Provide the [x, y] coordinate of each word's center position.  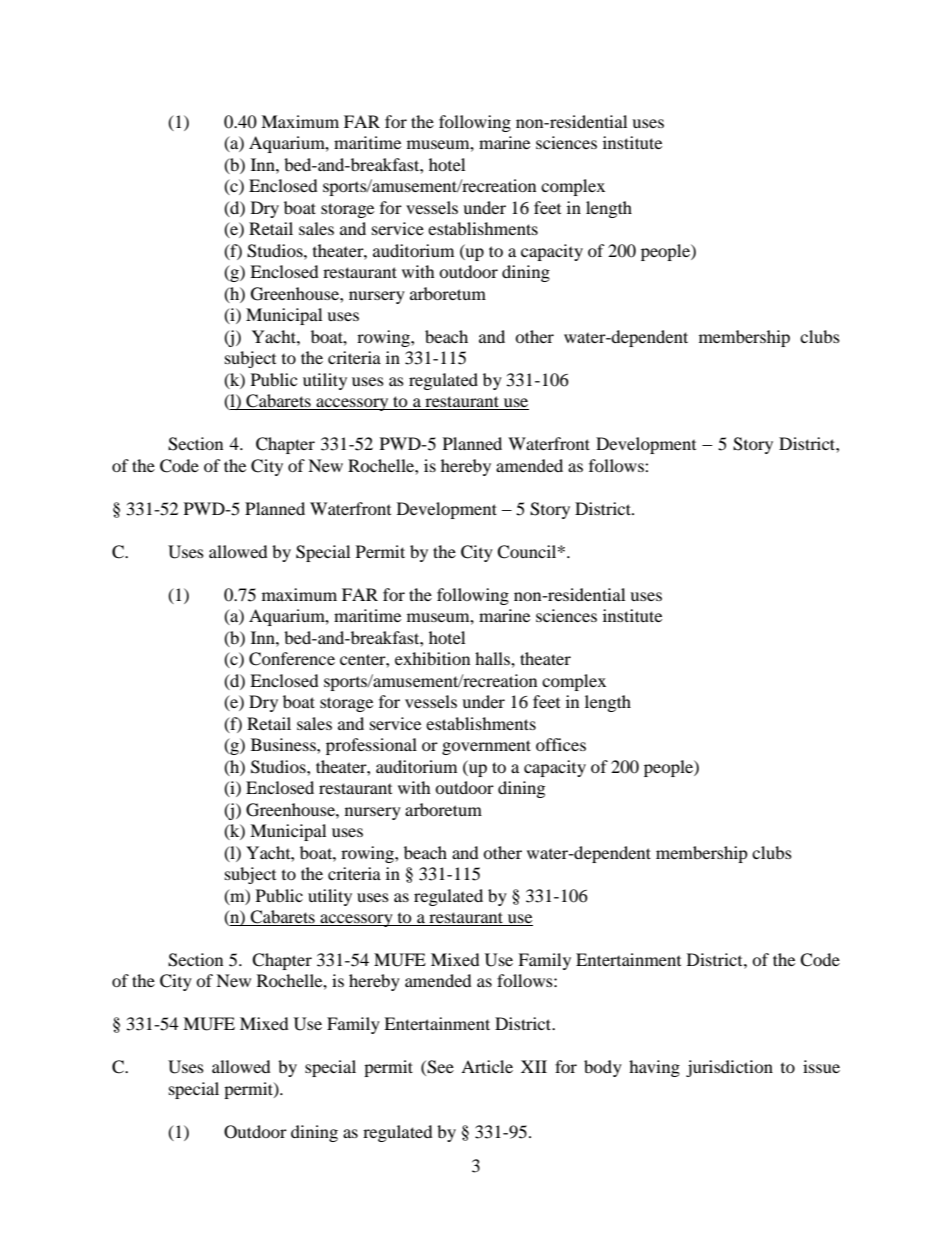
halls [493, 658]
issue [821, 1066]
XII [534, 1066]
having [654, 1068]
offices [561, 744]
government [486, 747]
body [603, 1068]
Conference [292, 659]
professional [371, 746]
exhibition [432, 658]
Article [487, 1066]
